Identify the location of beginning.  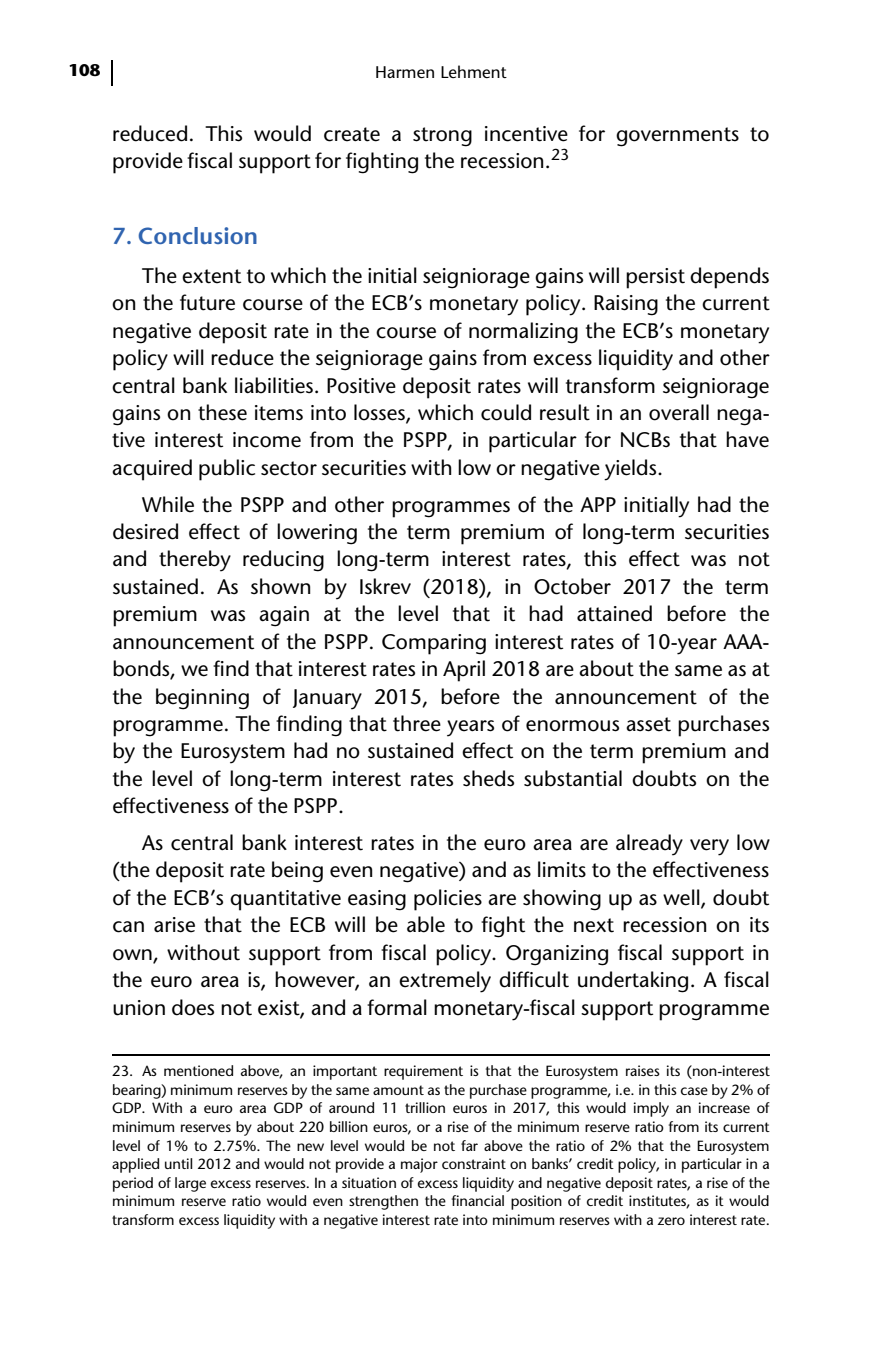
(202, 699).
